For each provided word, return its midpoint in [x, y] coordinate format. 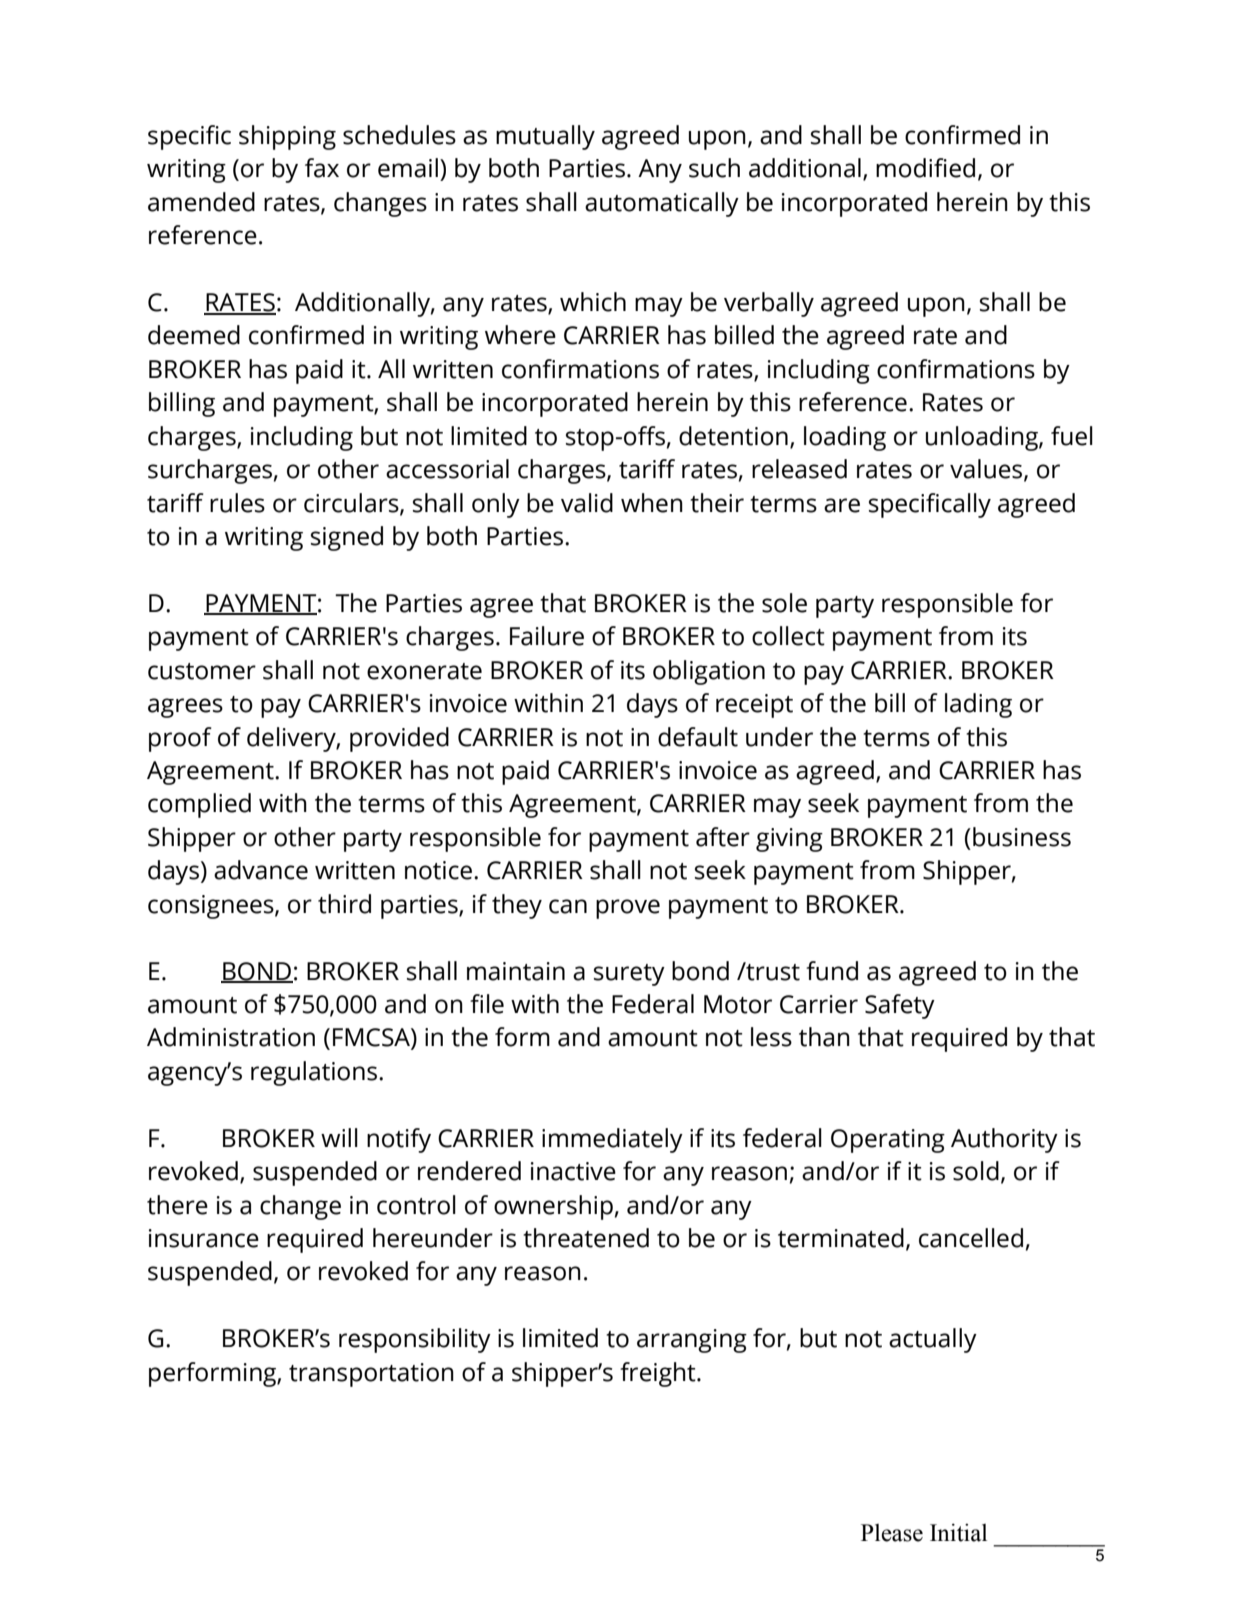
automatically [662, 204]
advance [261, 870]
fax [322, 168]
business [1022, 837]
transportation [371, 1375]
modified [925, 168]
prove [628, 909]
